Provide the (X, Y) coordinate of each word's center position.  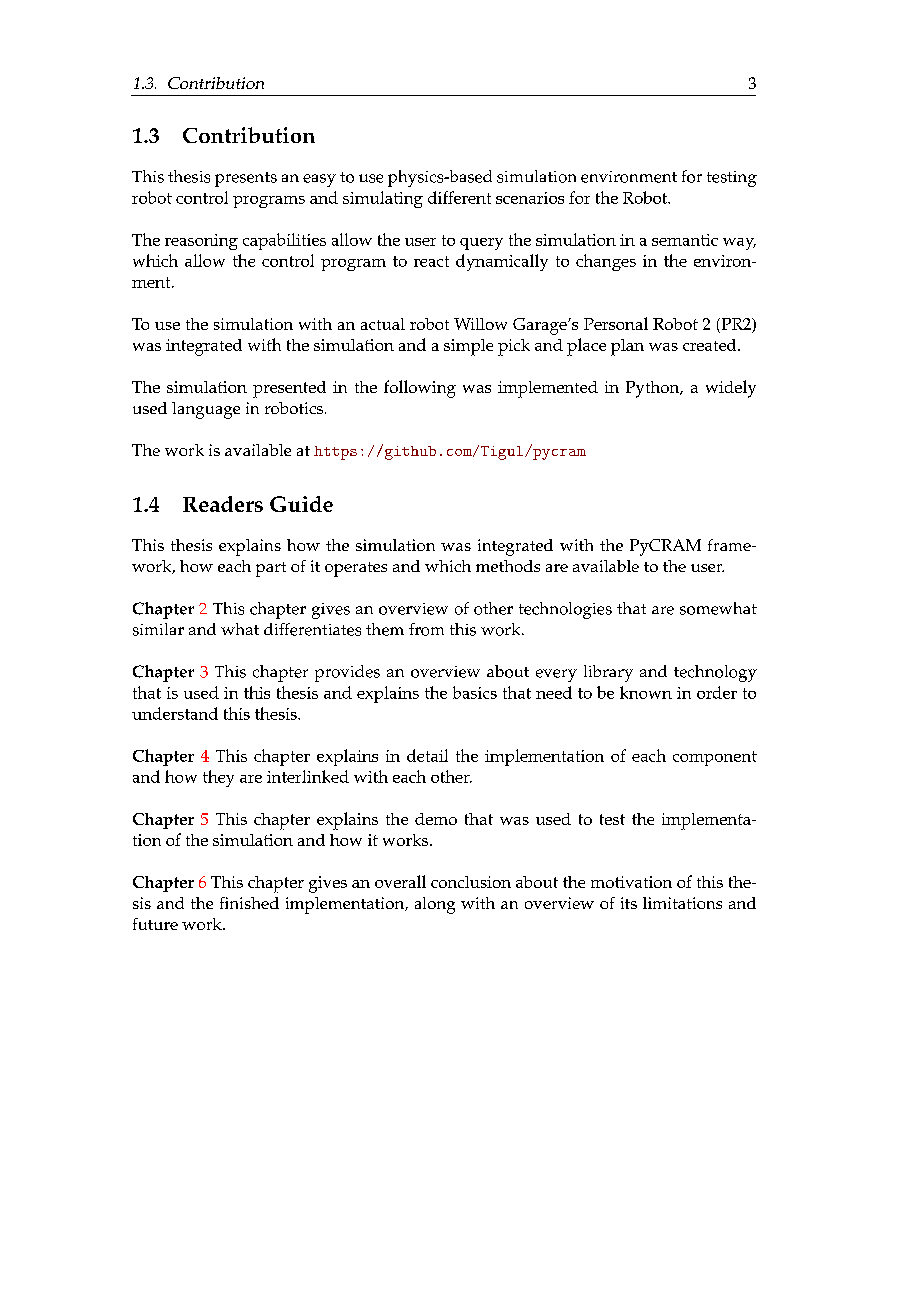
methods (508, 566)
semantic (685, 240)
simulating (383, 199)
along (435, 905)
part (271, 569)
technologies (565, 610)
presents (246, 179)
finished (249, 903)
